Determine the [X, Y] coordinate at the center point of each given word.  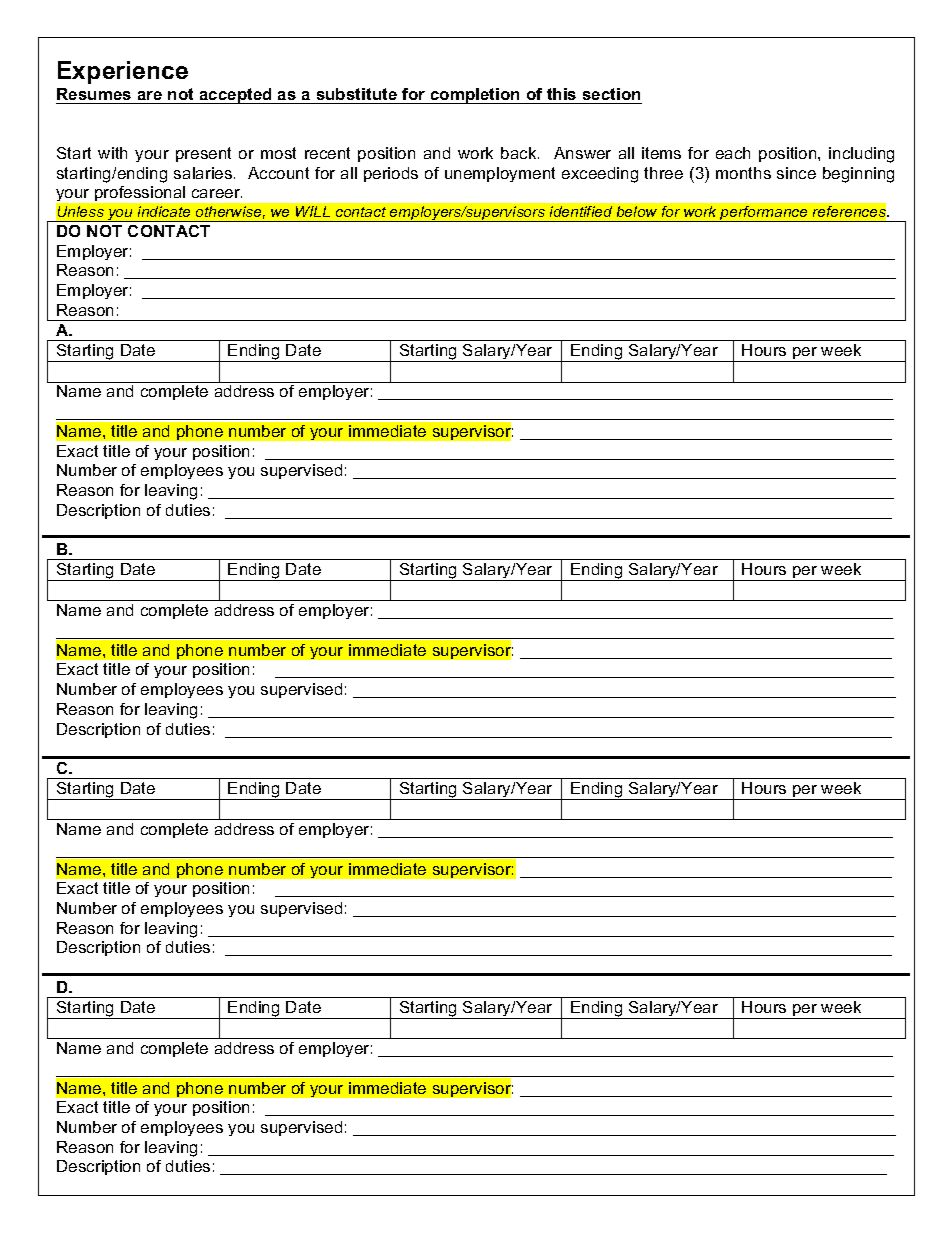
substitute [357, 94]
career [217, 193]
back [520, 153]
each [733, 153]
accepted [235, 96]
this [561, 94]
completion [475, 96]
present [203, 154]
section [611, 94]
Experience [123, 72]
